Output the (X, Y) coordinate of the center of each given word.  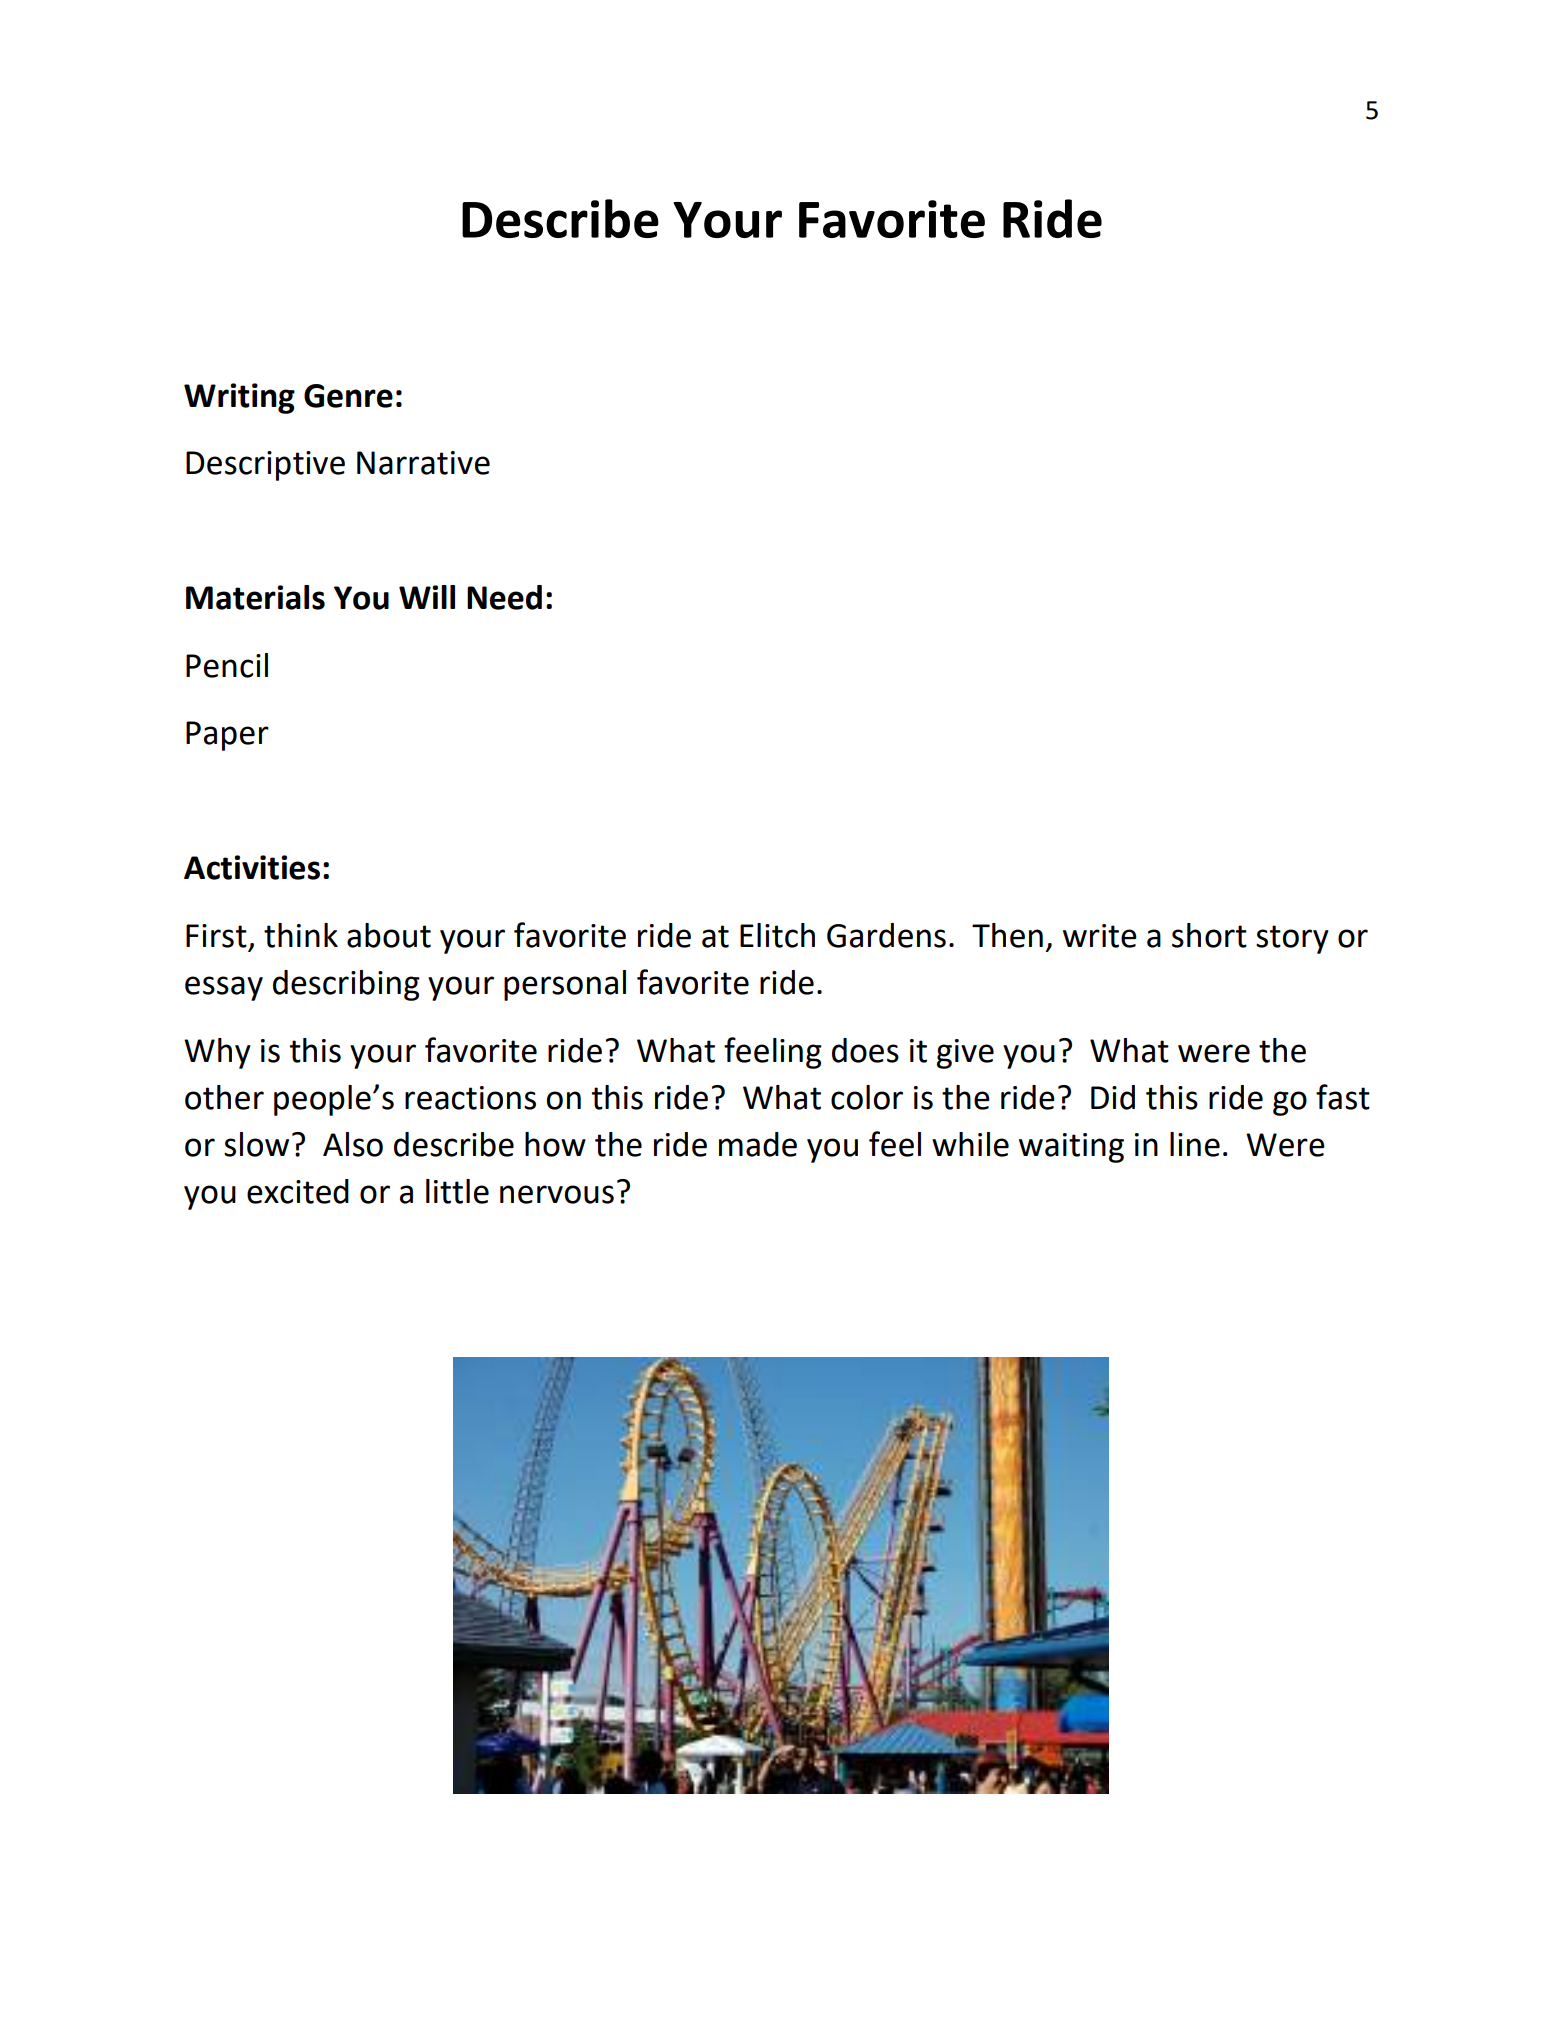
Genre (348, 396)
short (1209, 935)
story (1292, 939)
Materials (255, 597)
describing (346, 985)
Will (427, 597)
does (865, 1050)
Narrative (423, 463)
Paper (227, 736)
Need (504, 597)
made (758, 1144)
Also (353, 1144)
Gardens (886, 935)
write (1100, 936)
